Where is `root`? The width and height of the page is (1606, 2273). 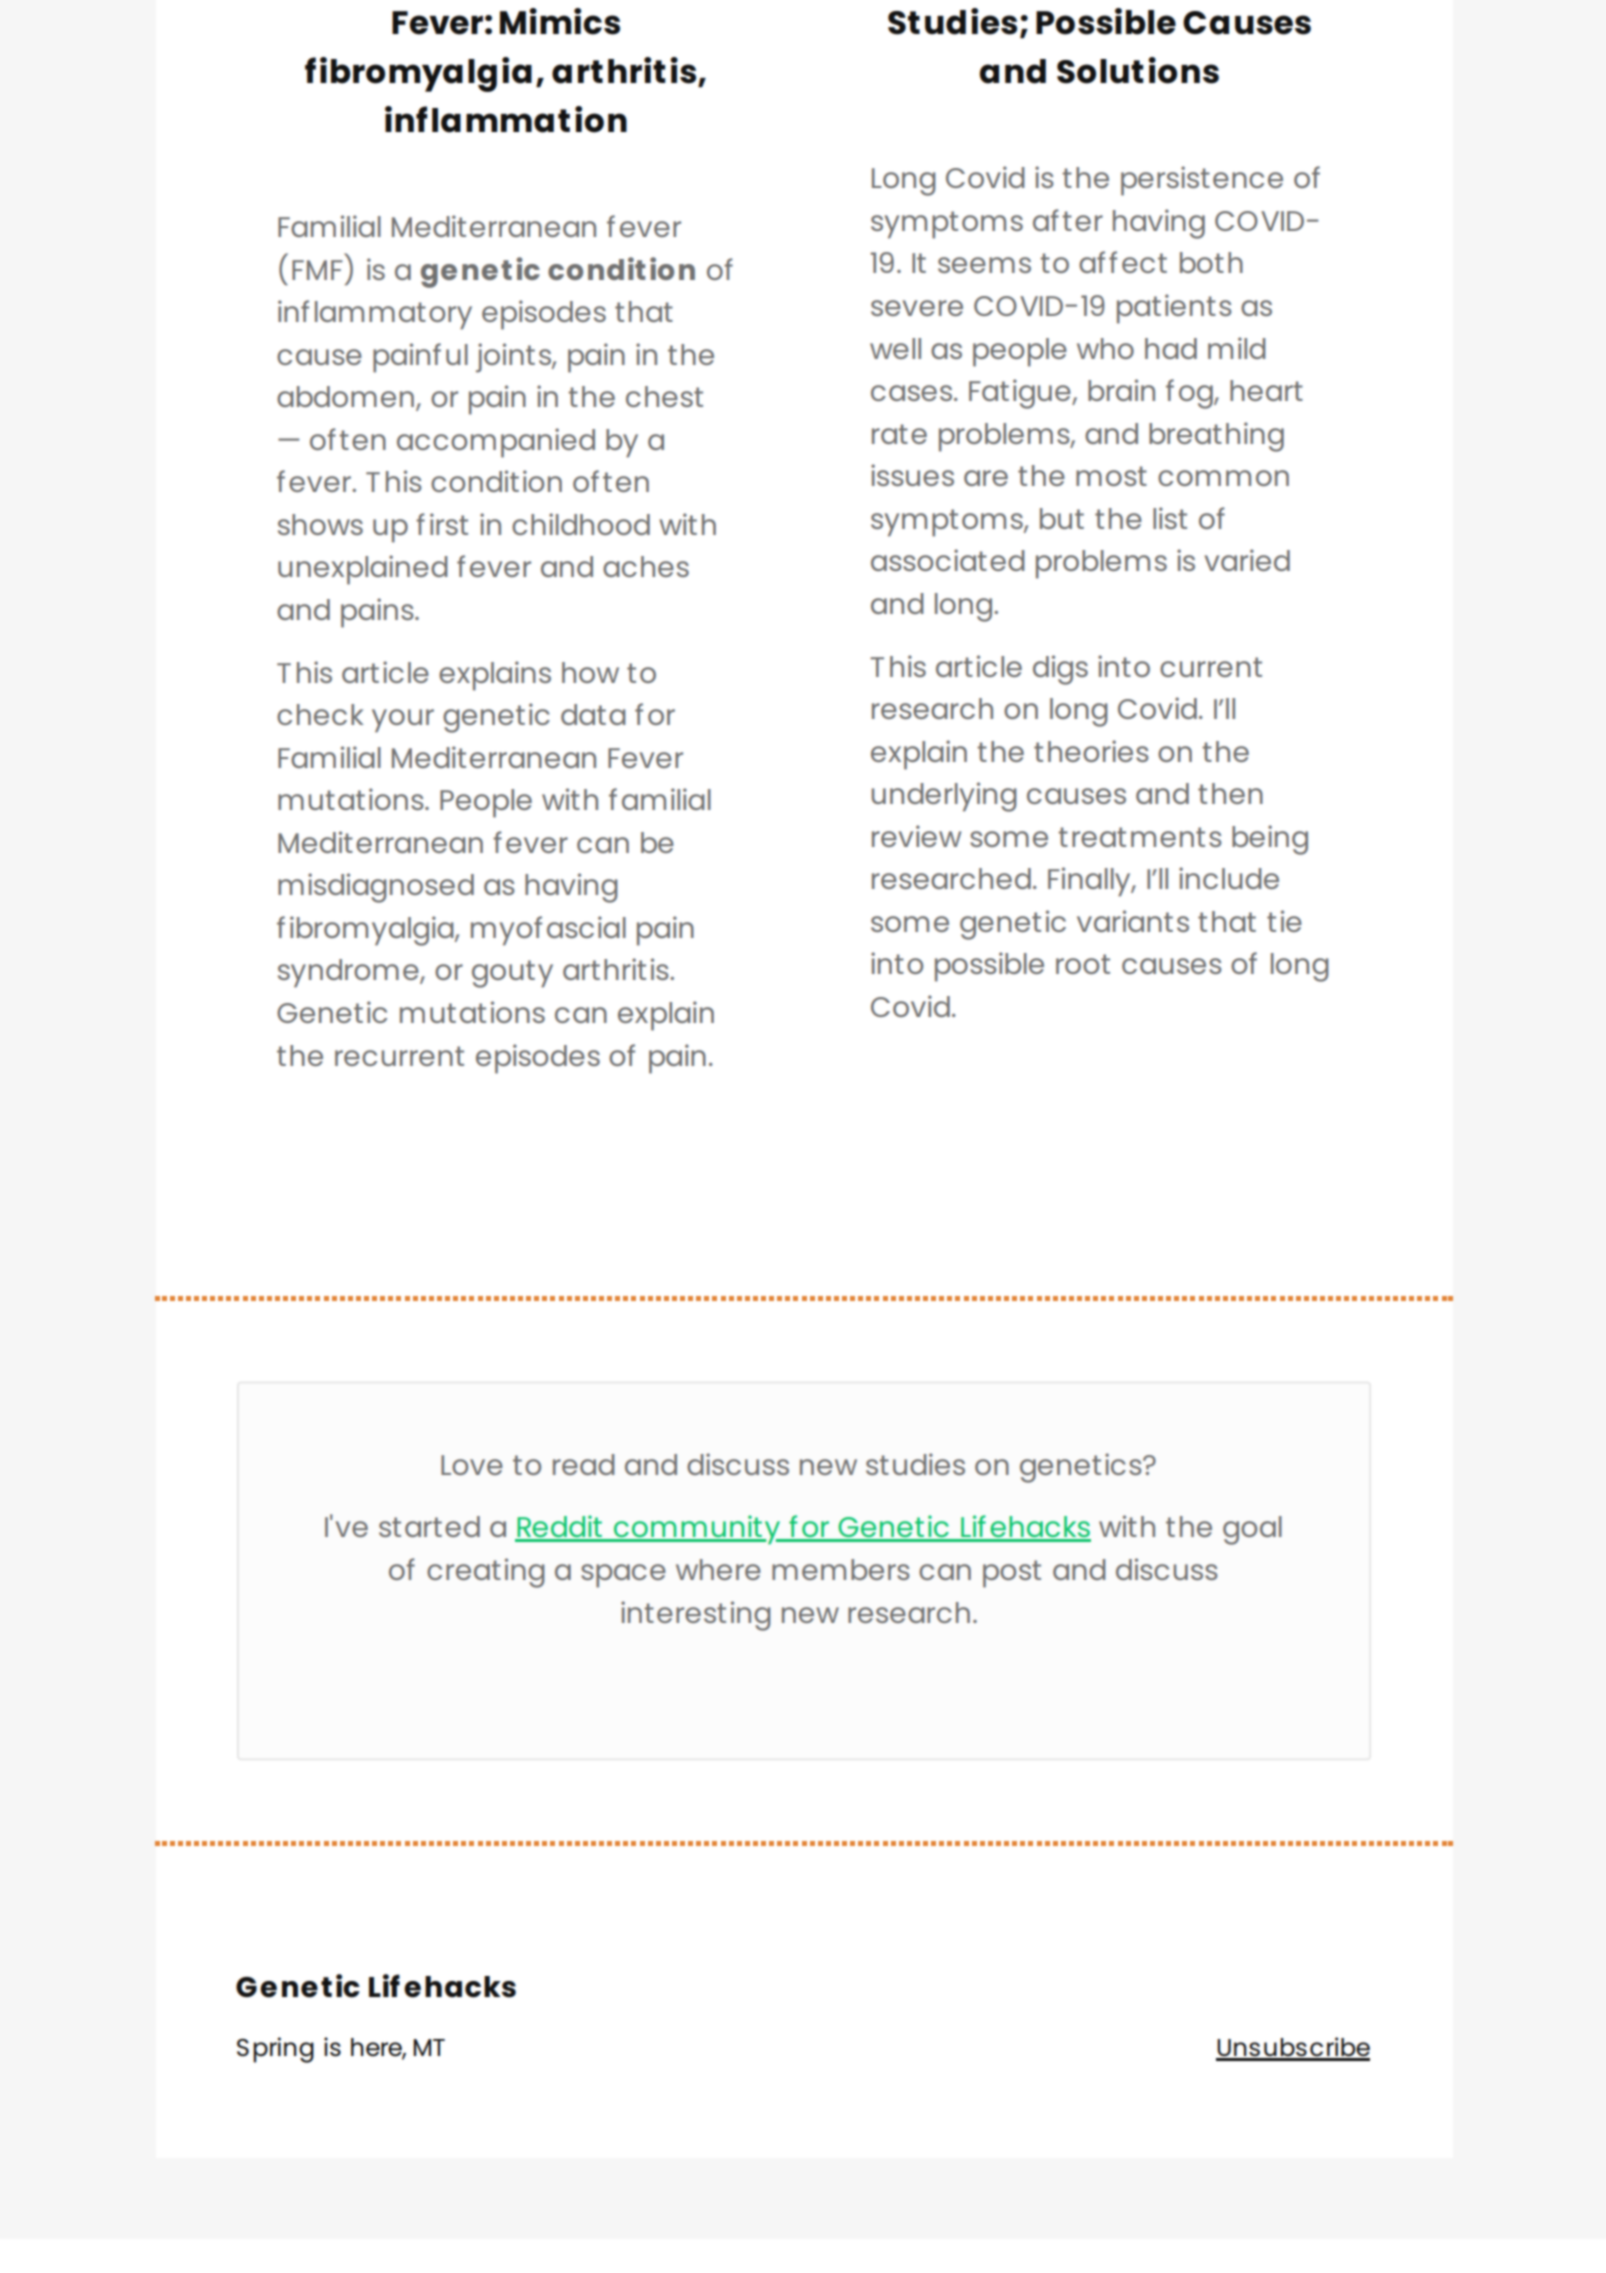
root is located at coordinates (1083, 964).
